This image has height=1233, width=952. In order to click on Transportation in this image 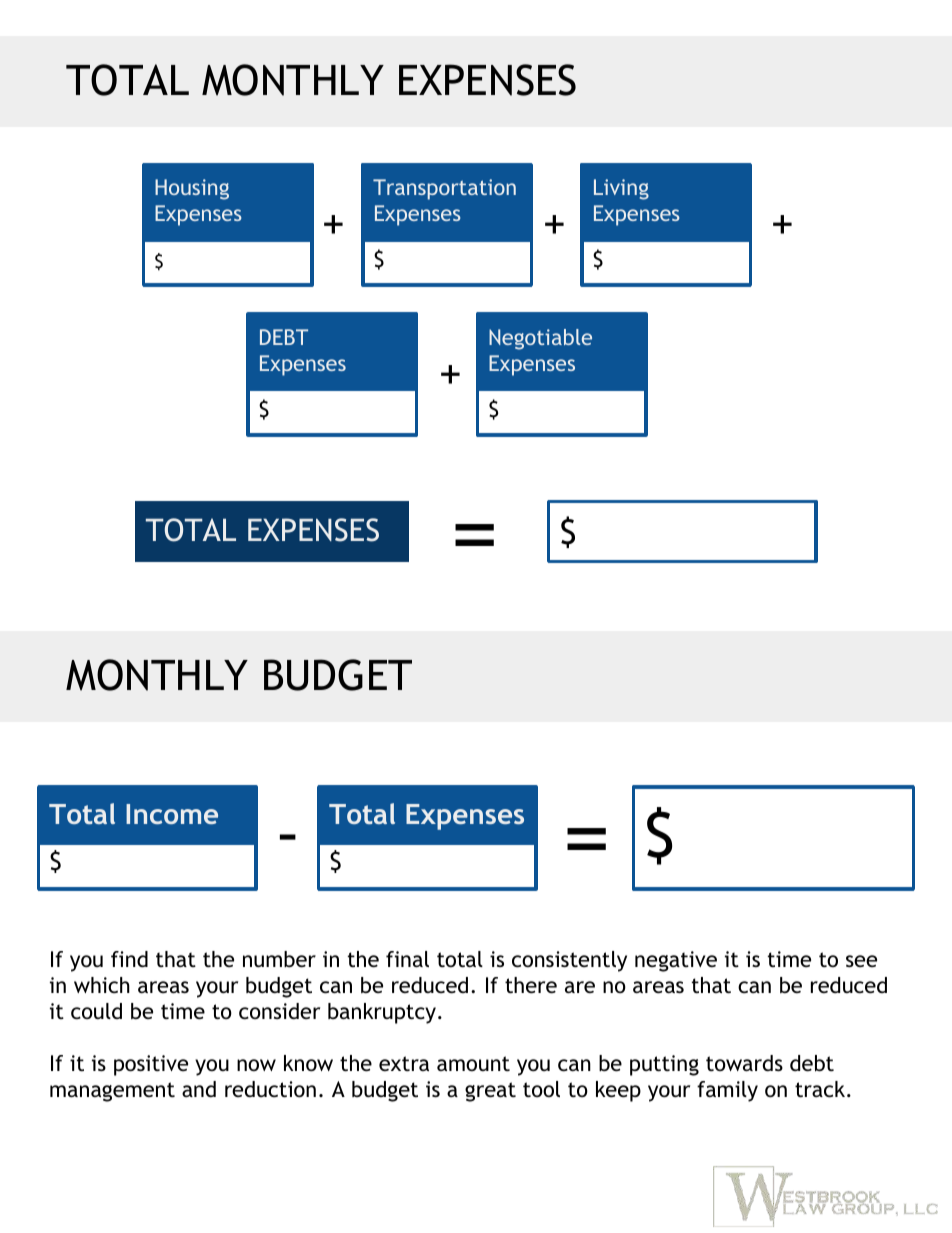, I will do `click(444, 189)`.
